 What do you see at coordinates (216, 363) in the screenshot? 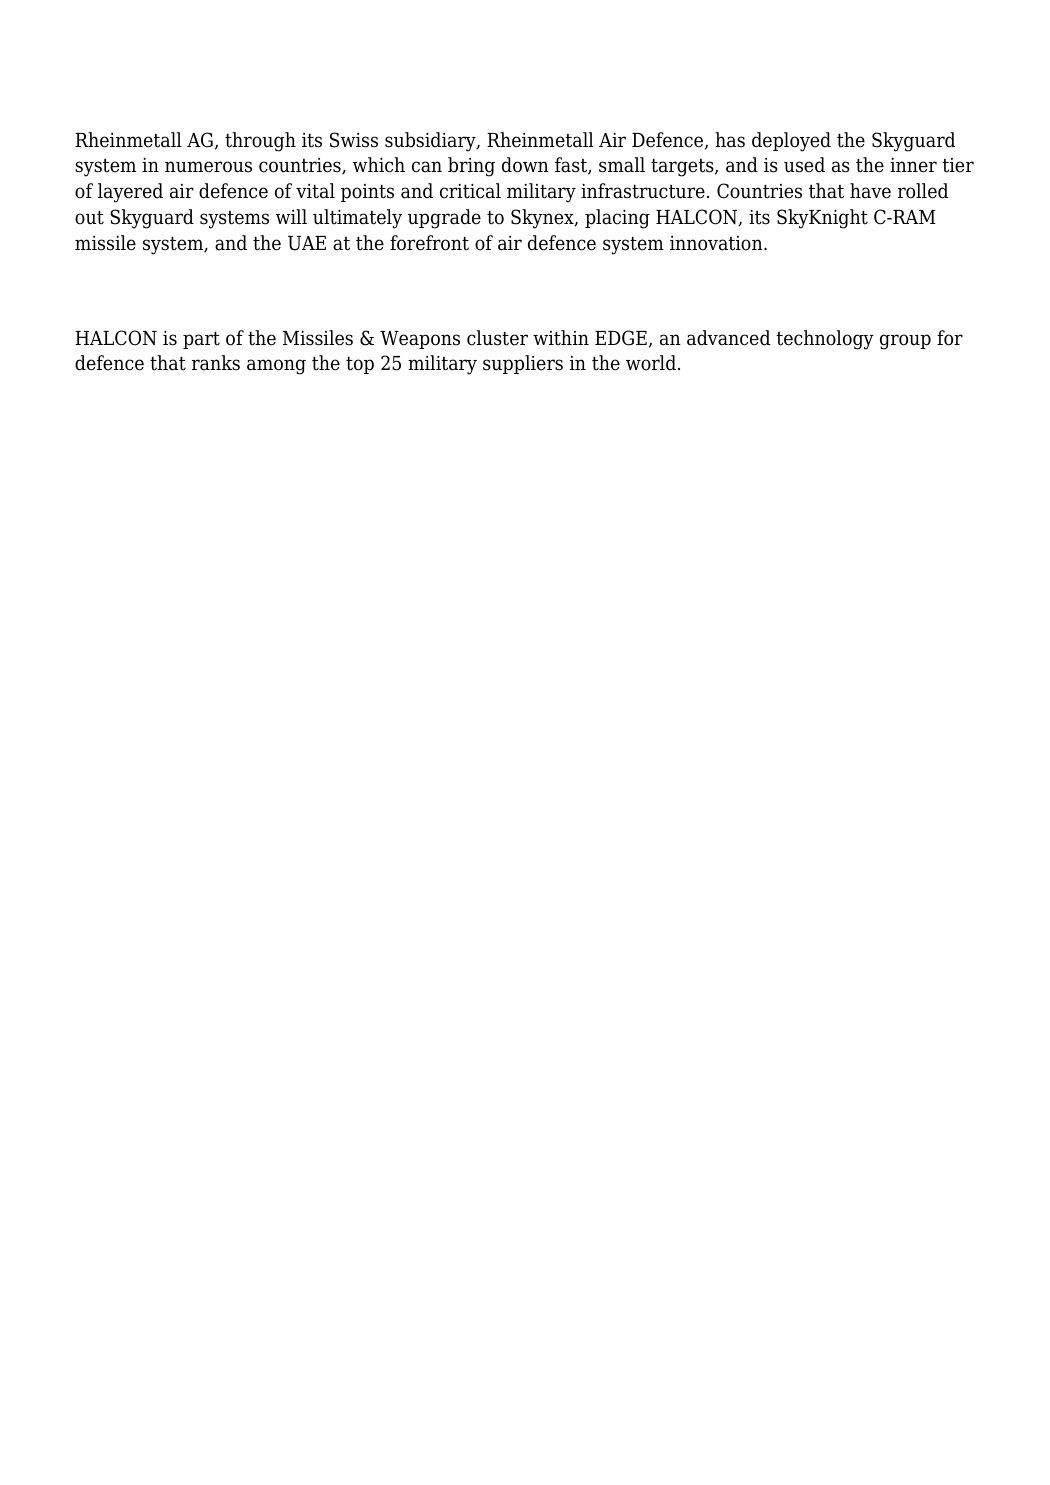
I see `ranks` at bounding box center [216, 363].
